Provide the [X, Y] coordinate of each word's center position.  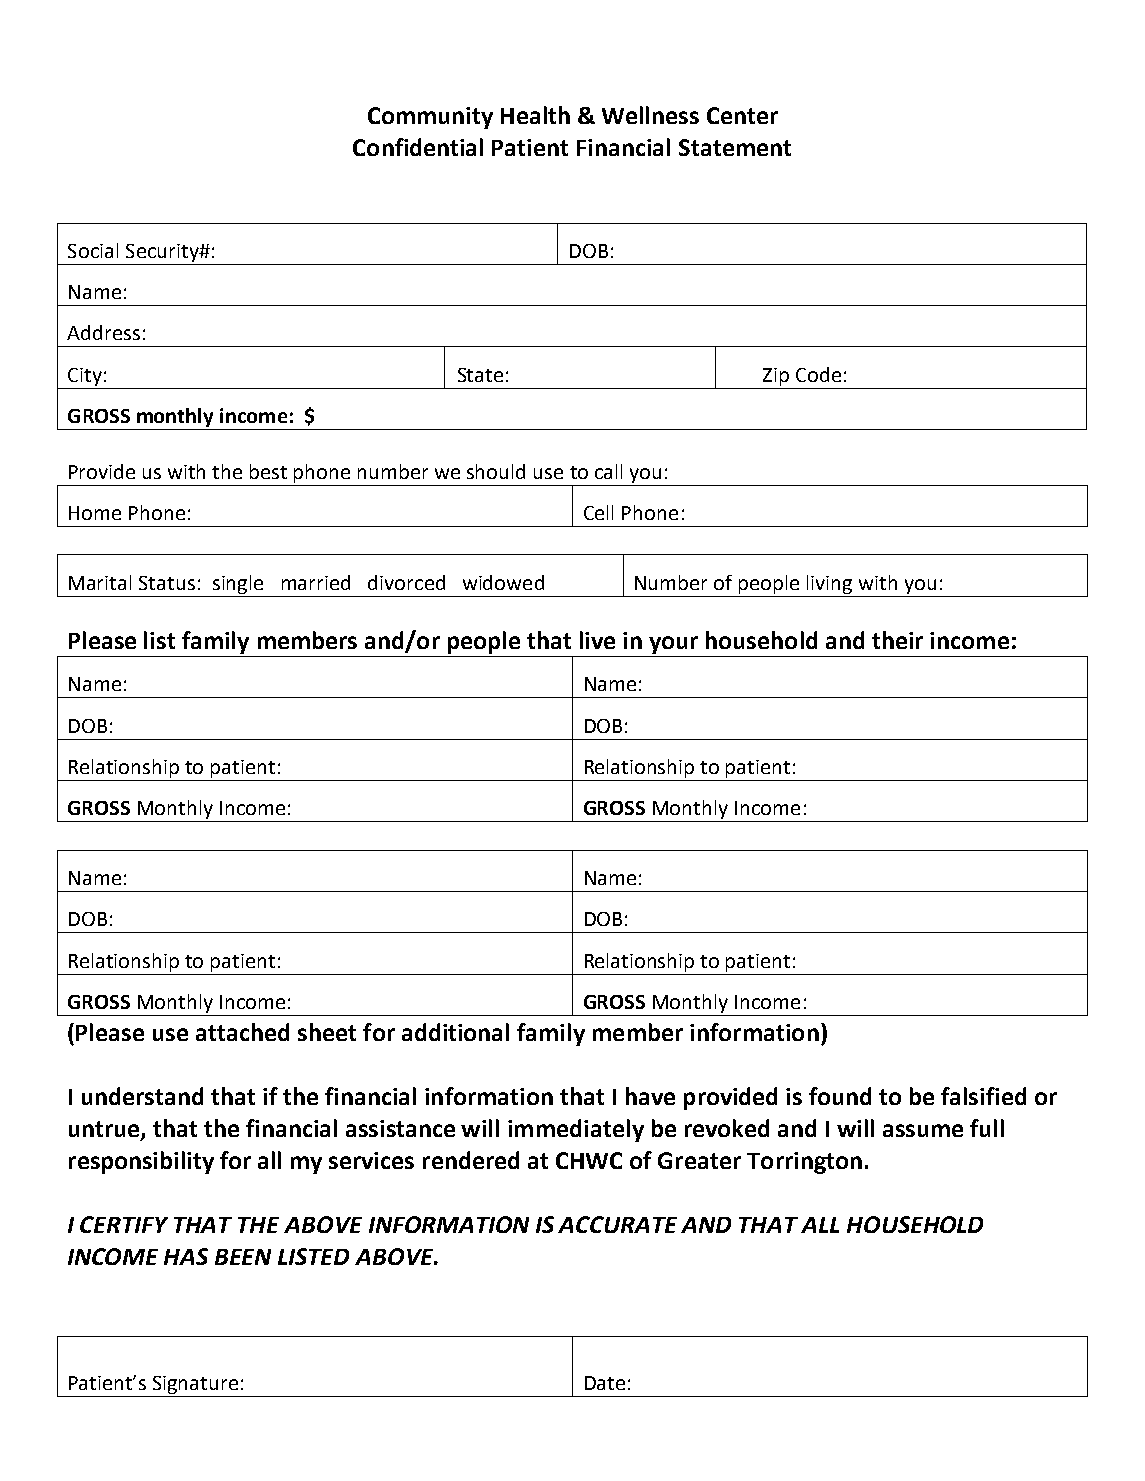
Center [742, 115]
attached [242, 1032]
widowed [503, 582]
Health [535, 115]
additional [455, 1032]
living [829, 584]
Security [163, 253]
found [840, 1096]
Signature [196, 1386]
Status [167, 583]
